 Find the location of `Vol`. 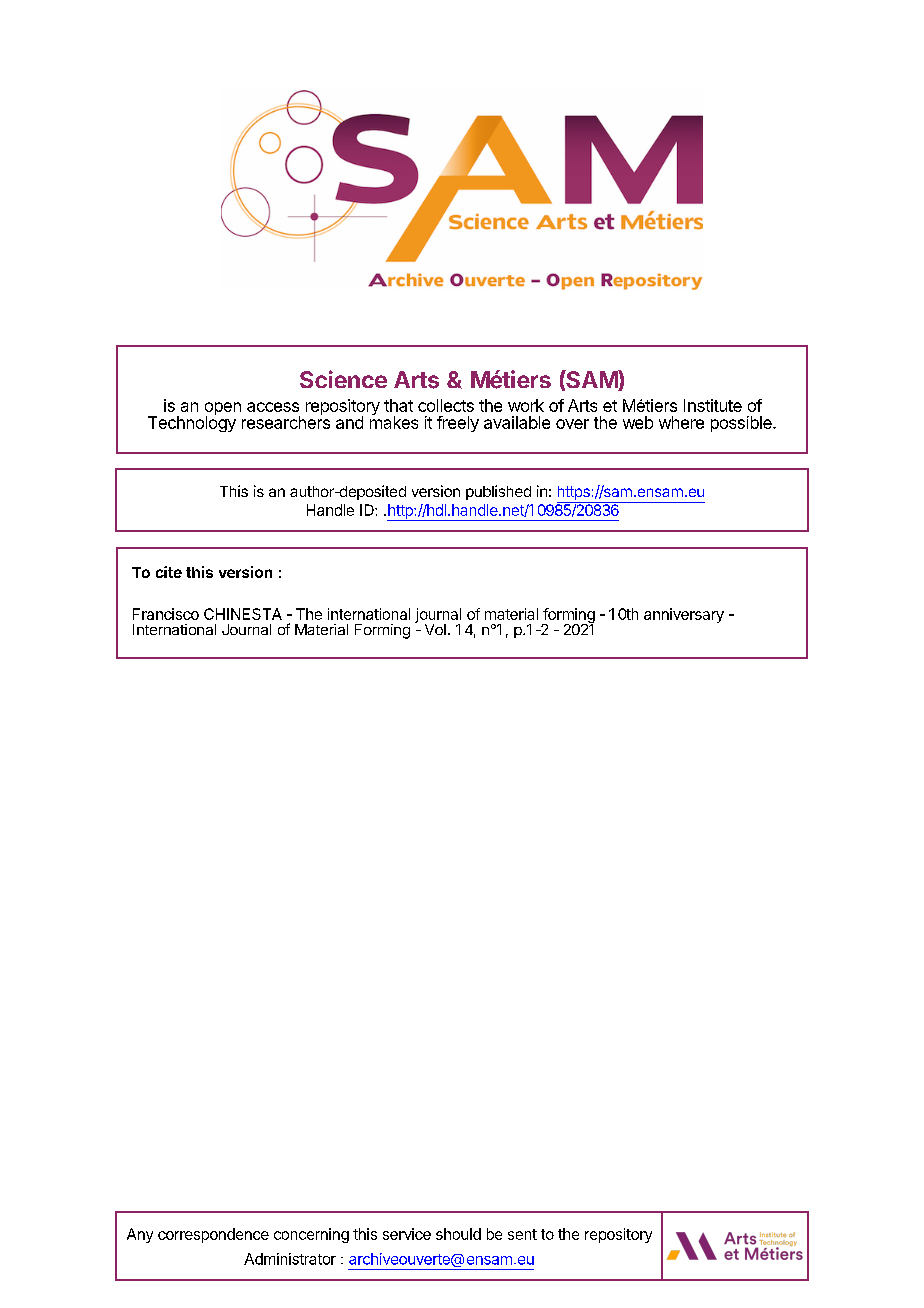

Vol is located at coordinates (435, 629).
